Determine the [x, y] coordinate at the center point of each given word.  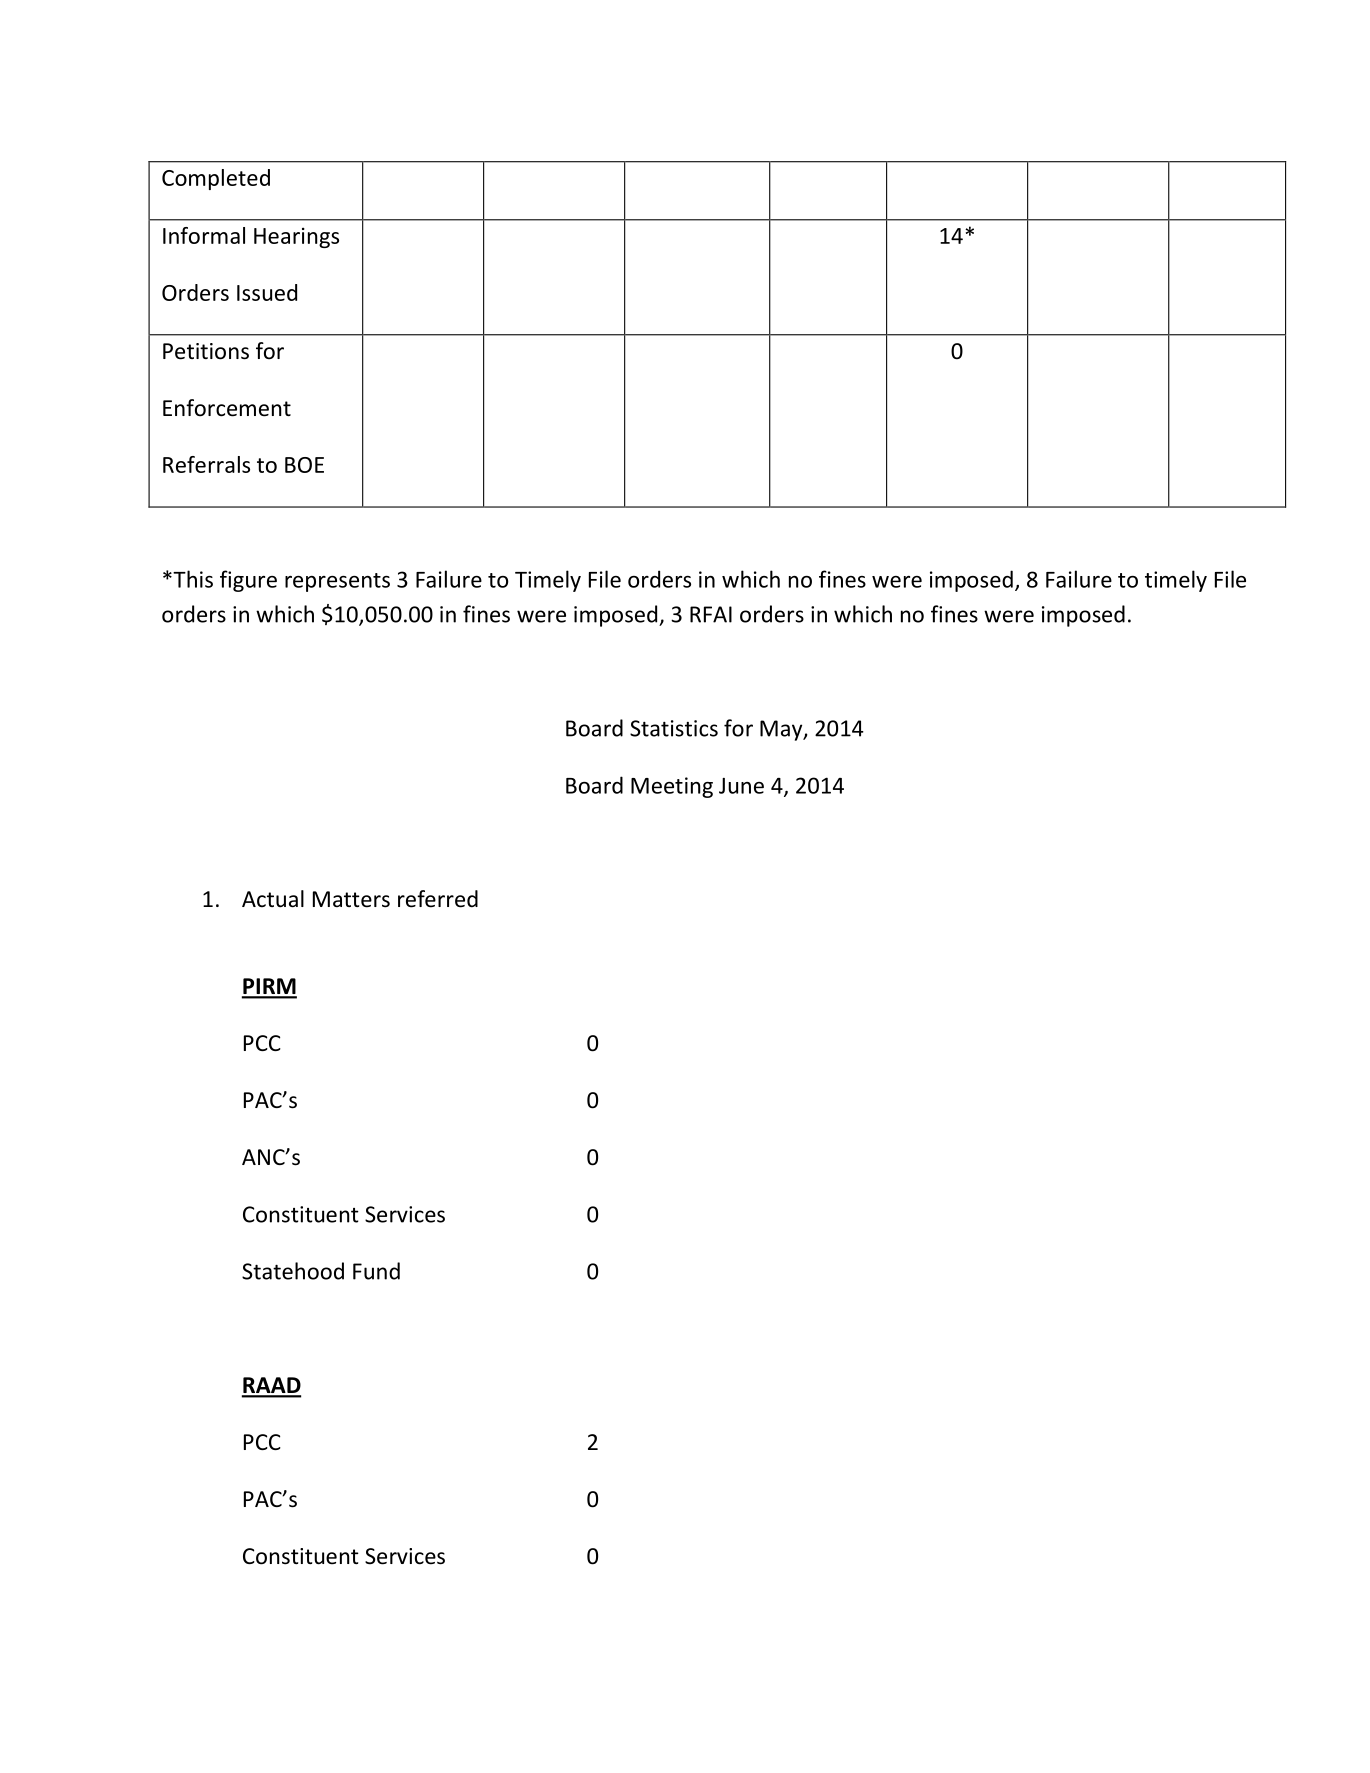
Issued [267, 292]
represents [337, 582]
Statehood [293, 1271]
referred [438, 899]
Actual [273, 899]
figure [248, 581]
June [741, 786]
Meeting [672, 787]
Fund [376, 1271]
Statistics [674, 728]
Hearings [296, 237]
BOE [304, 465]
